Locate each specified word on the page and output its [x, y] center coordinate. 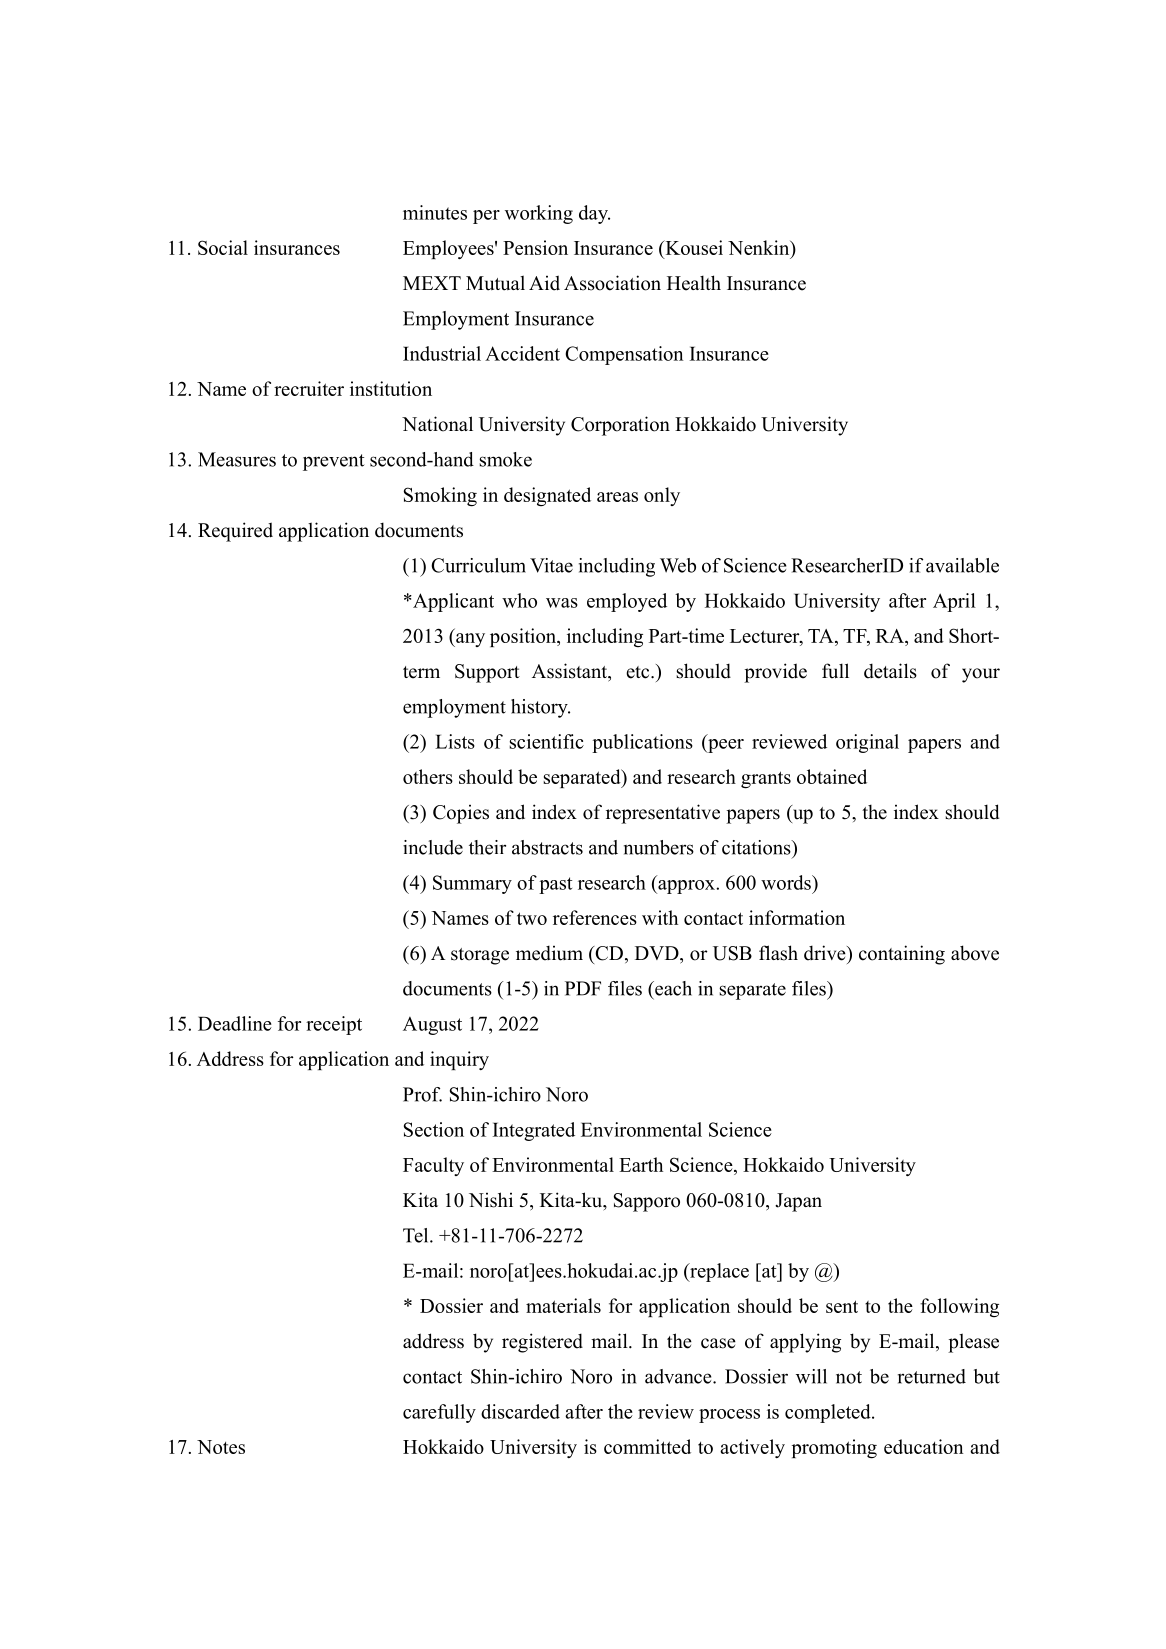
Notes [221, 1447]
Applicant [452, 602]
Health [694, 283]
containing [902, 955]
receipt [334, 1025]
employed [627, 602]
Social [223, 247]
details [890, 671]
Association [612, 283]
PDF [583, 988]
